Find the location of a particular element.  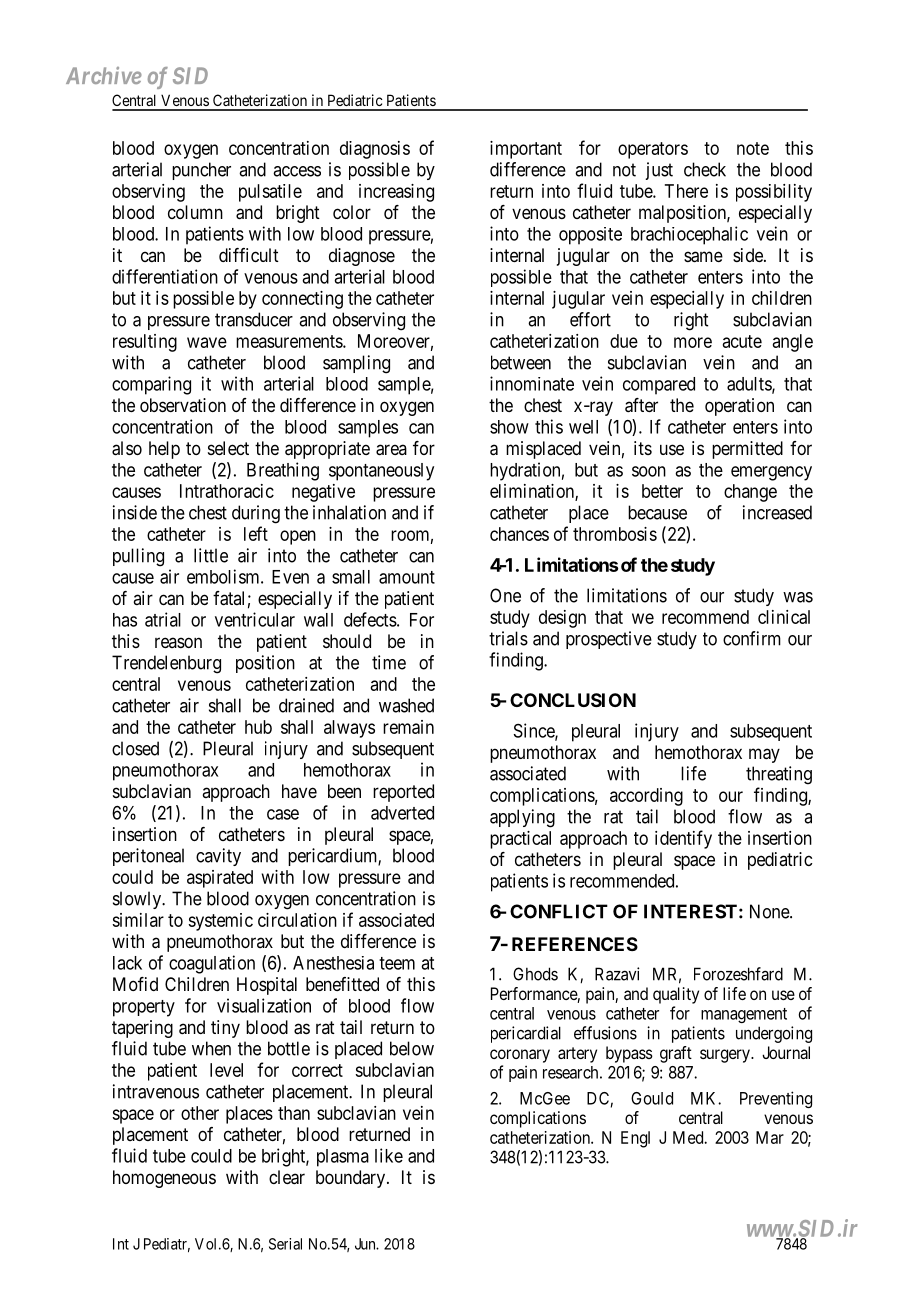

homogeneous is located at coordinates (164, 1179).
